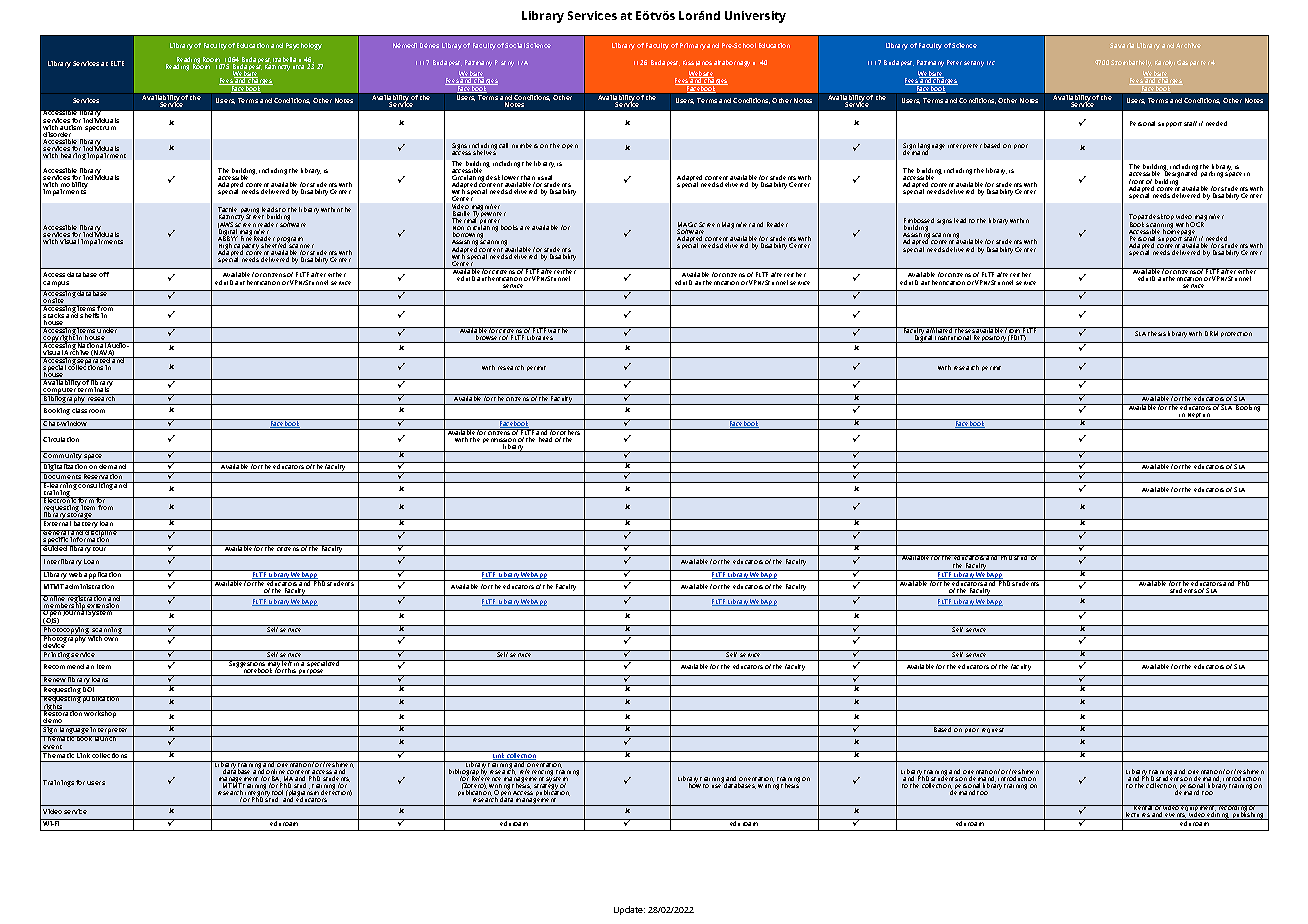  What do you see at coordinates (1138, 219) in the screenshot?
I see `Topaz` at bounding box center [1138, 219].
